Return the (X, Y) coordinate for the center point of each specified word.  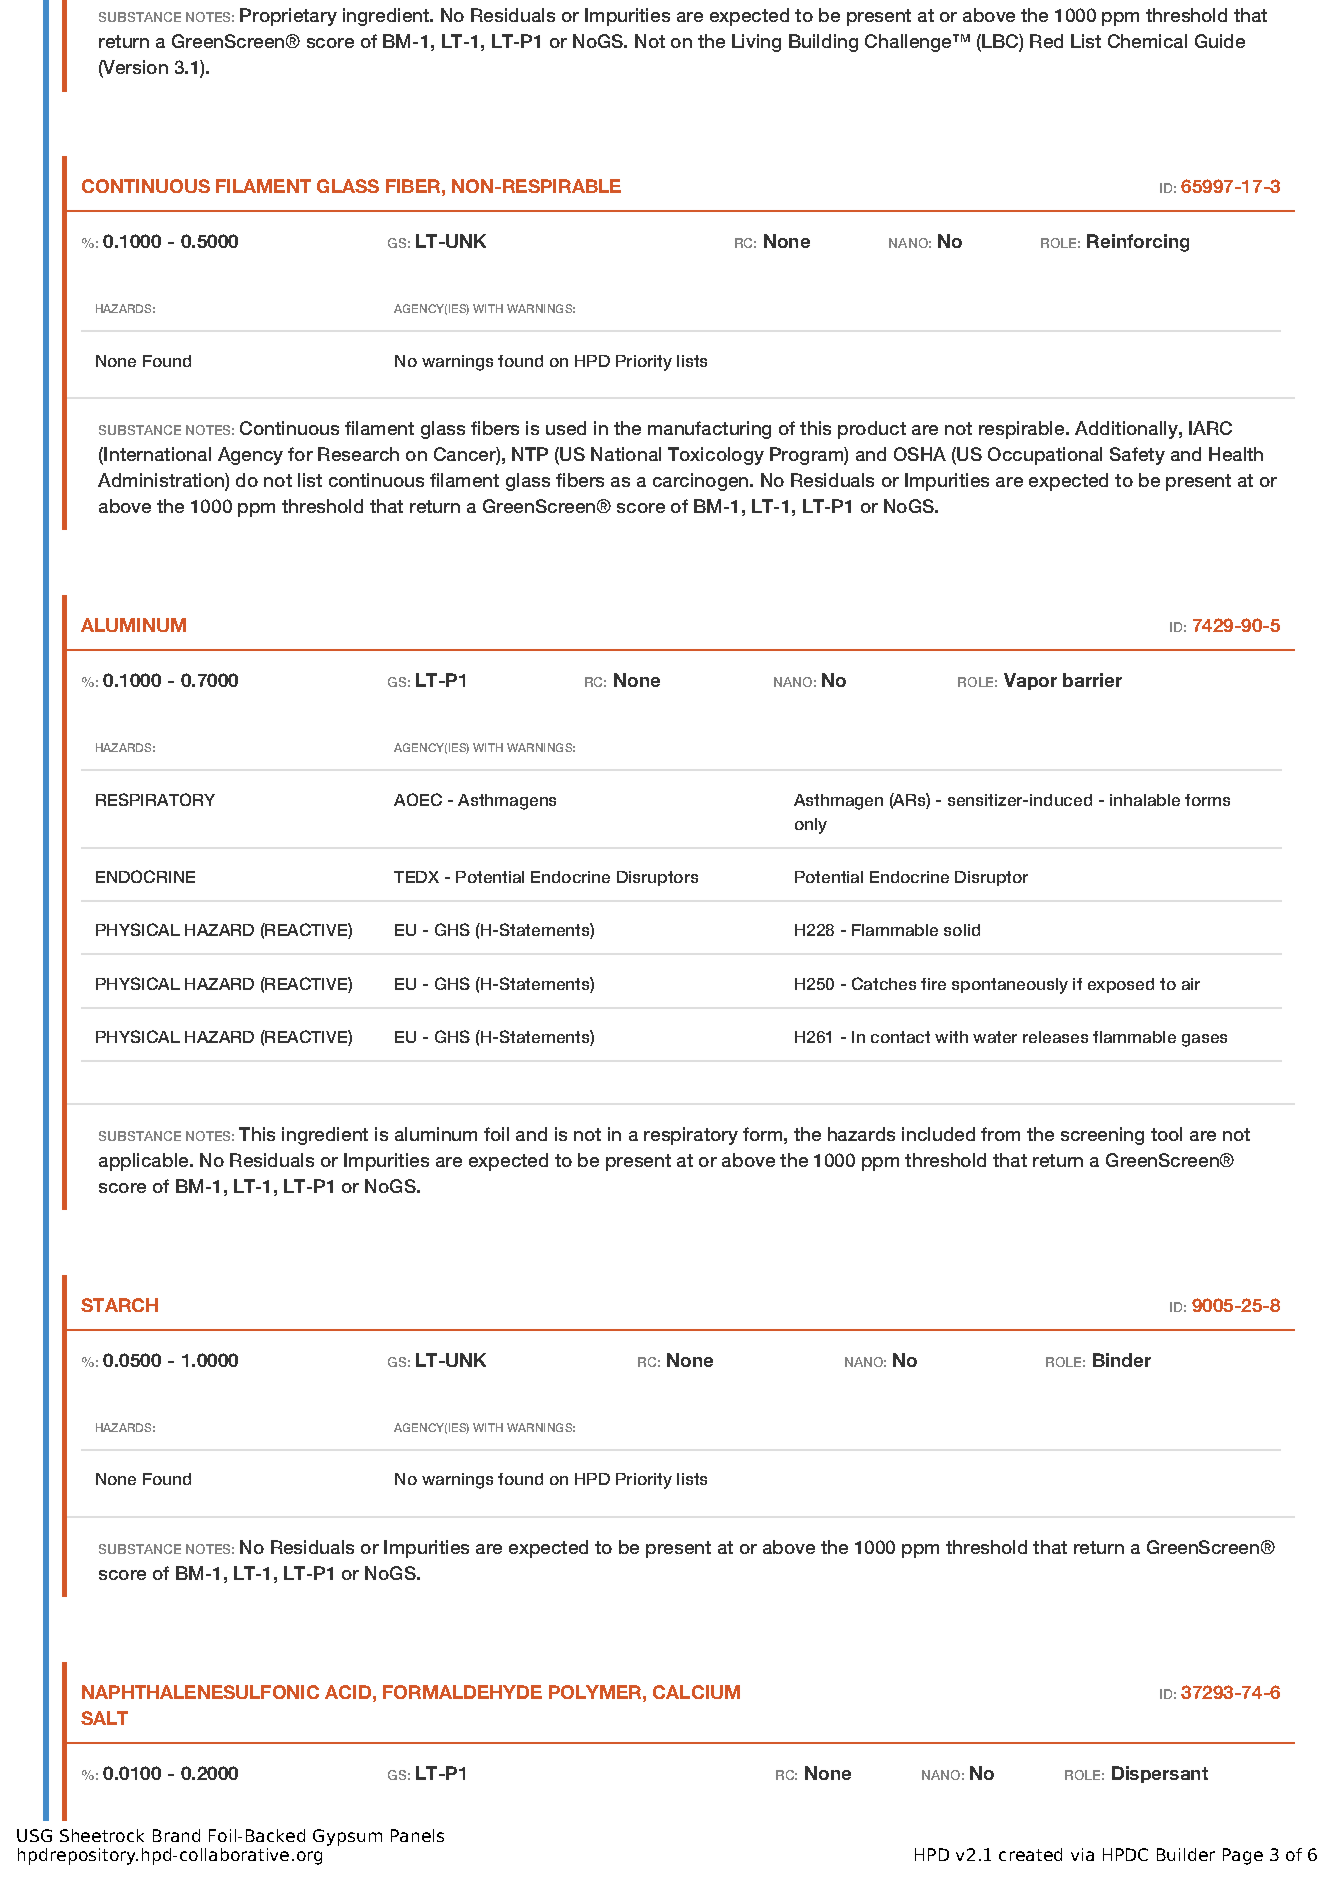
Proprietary (288, 17)
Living (756, 43)
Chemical (1147, 41)
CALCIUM (696, 1692)
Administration (162, 481)
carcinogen (700, 482)
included (938, 1134)
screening (1102, 1136)
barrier (1092, 680)
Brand (176, 1835)
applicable (145, 1162)
